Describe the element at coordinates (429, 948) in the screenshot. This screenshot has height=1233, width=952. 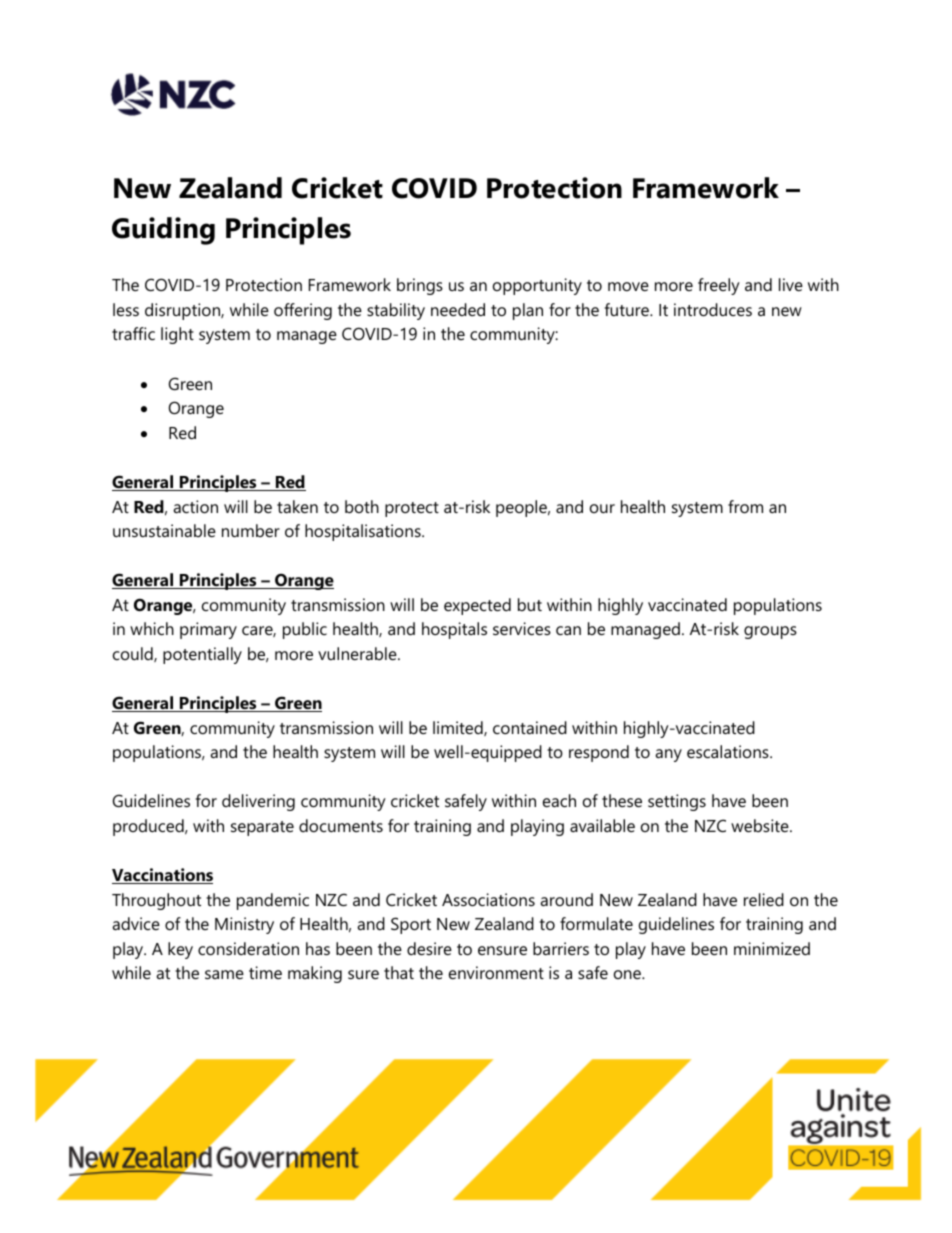
I see `desire` at that location.
